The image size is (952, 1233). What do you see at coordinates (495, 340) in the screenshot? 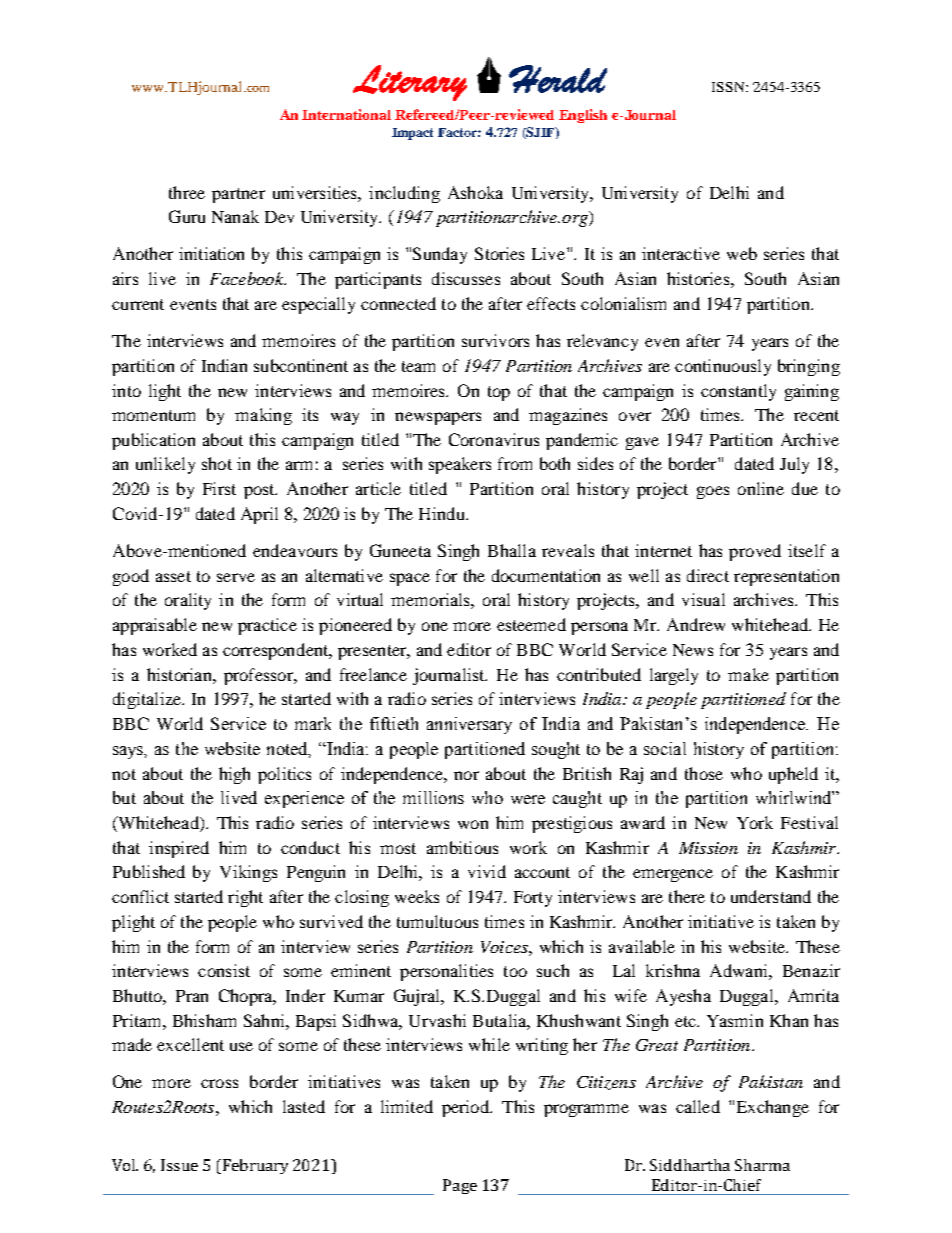
I see `survivors` at bounding box center [495, 340].
